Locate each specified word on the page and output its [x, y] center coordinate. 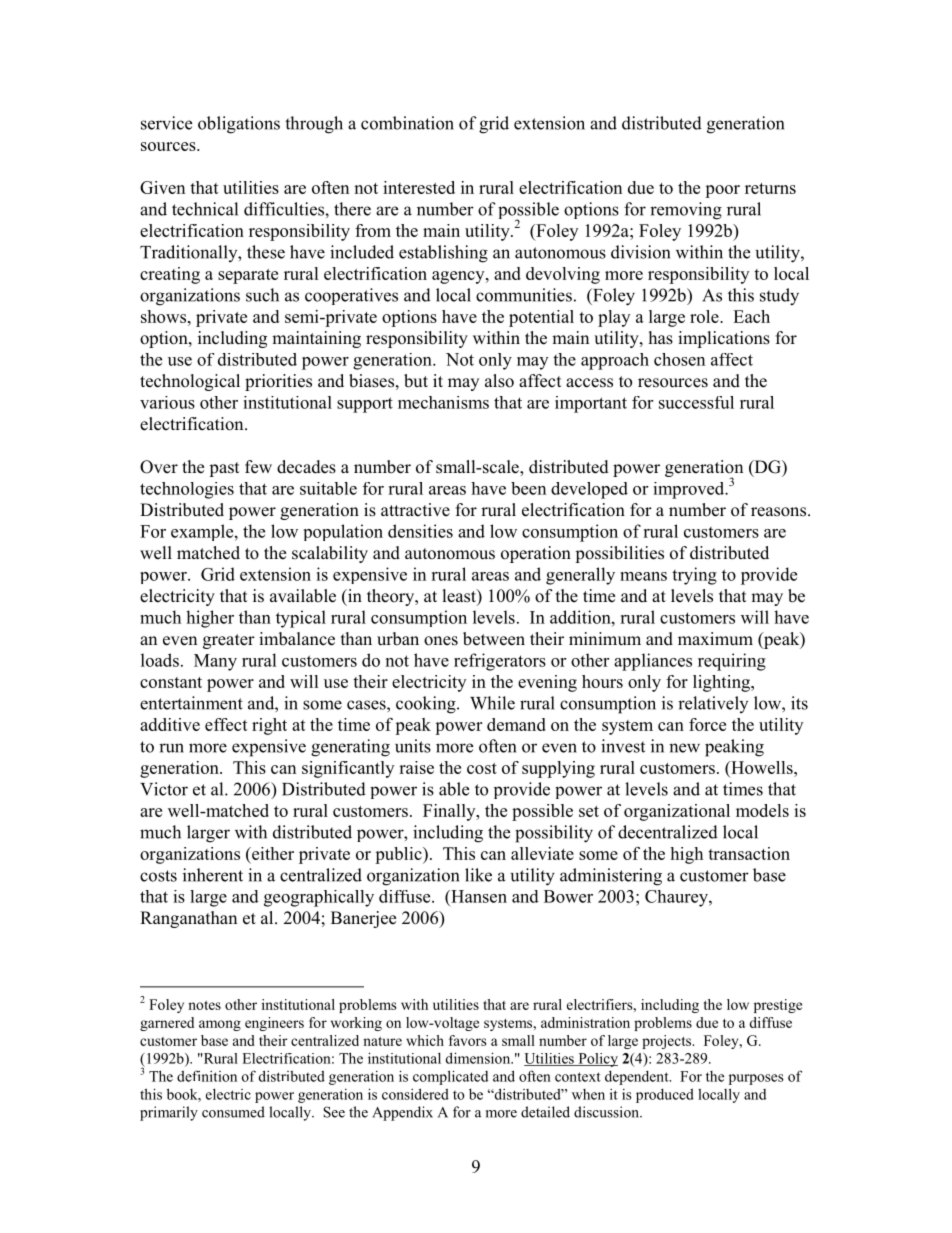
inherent [213, 875]
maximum [715, 639]
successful [696, 402]
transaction [749, 853]
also [499, 381]
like [478, 875]
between [494, 639]
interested [419, 187]
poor [722, 191]
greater [229, 641]
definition [207, 1076]
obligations [239, 125]
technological [190, 382]
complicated [450, 1077]
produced [665, 1095]
